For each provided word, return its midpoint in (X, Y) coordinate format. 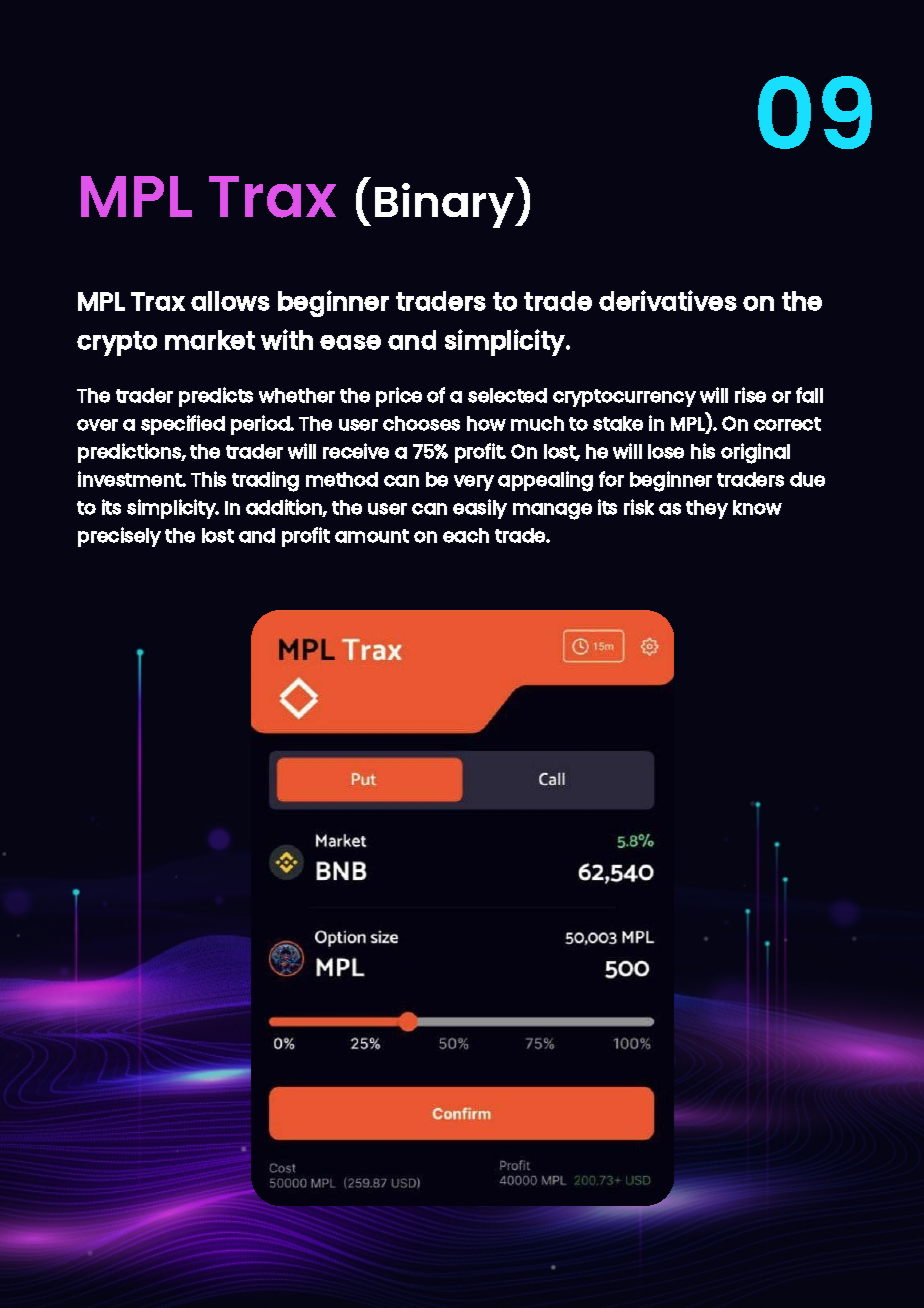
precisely (119, 537)
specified (183, 425)
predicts (216, 397)
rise (750, 395)
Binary (446, 205)
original (755, 453)
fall (809, 395)
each (466, 535)
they (707, 509)
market (210, 340)
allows (230, 301)
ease (350, 342)
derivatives (668, 300)
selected (507, 395)
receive (356, 451)
